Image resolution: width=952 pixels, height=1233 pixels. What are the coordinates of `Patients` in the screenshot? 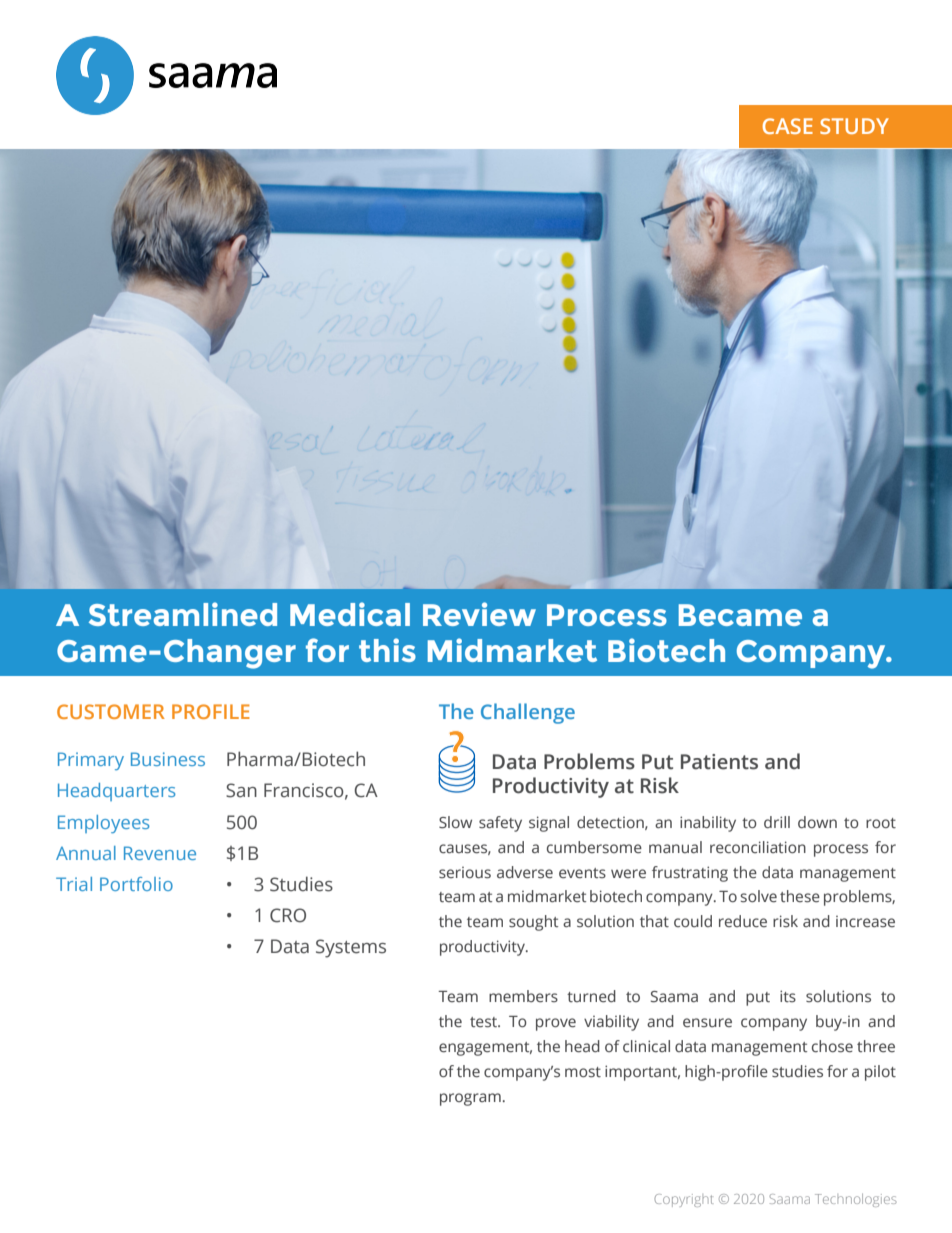 It's located at (719, 762).
